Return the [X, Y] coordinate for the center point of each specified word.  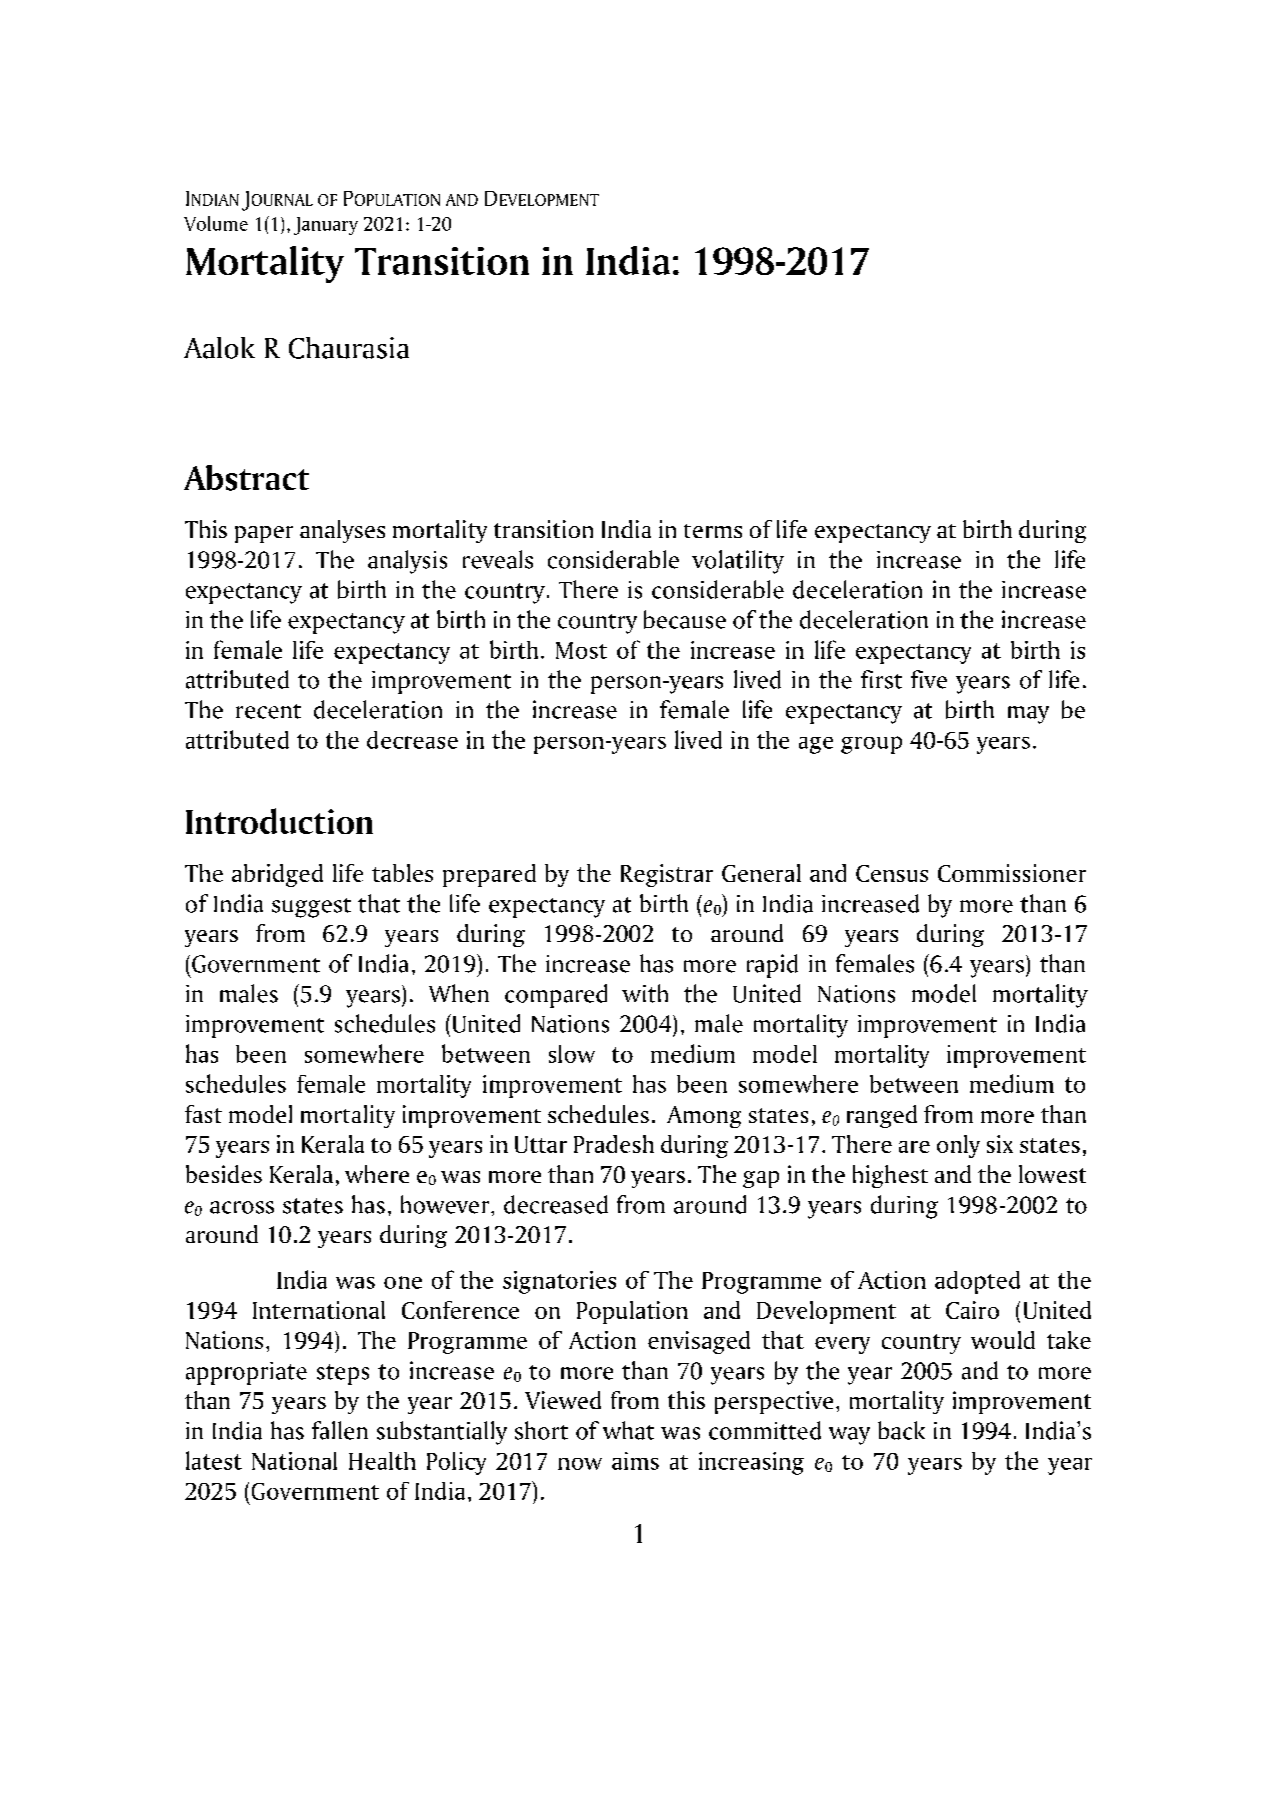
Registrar [667, 875]
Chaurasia [349, 348]
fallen [340, 1430]
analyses [342, 531]
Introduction [279, 821]
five [929, 679]
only [958, 1146]
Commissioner [1012, 873]
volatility [738, 562]
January [326, 226]
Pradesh [614, 1144]
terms [713, 531]
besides [224, 1174]
